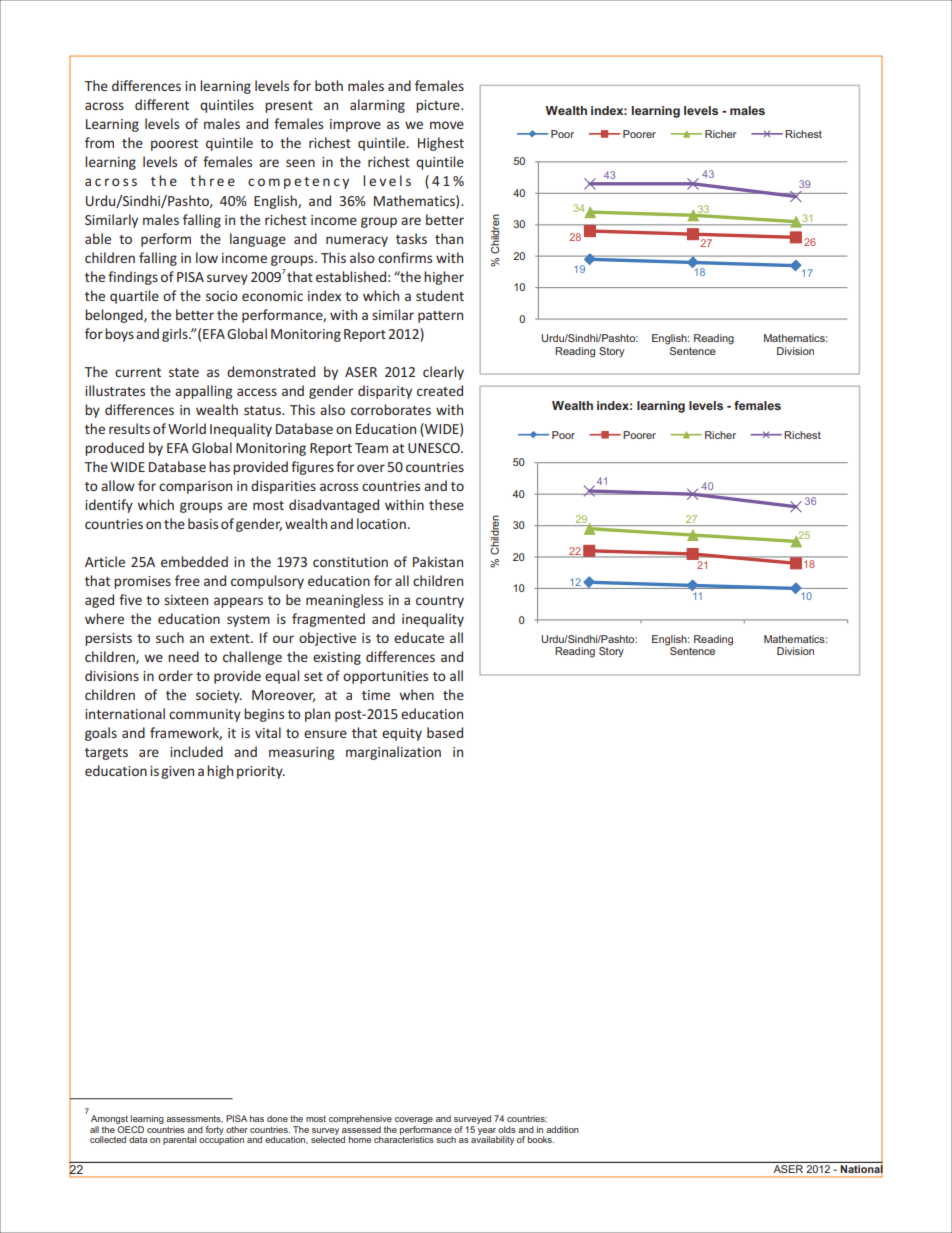  Describe the element at coordinates (447, 125) in the page. I see `move` at that location.
